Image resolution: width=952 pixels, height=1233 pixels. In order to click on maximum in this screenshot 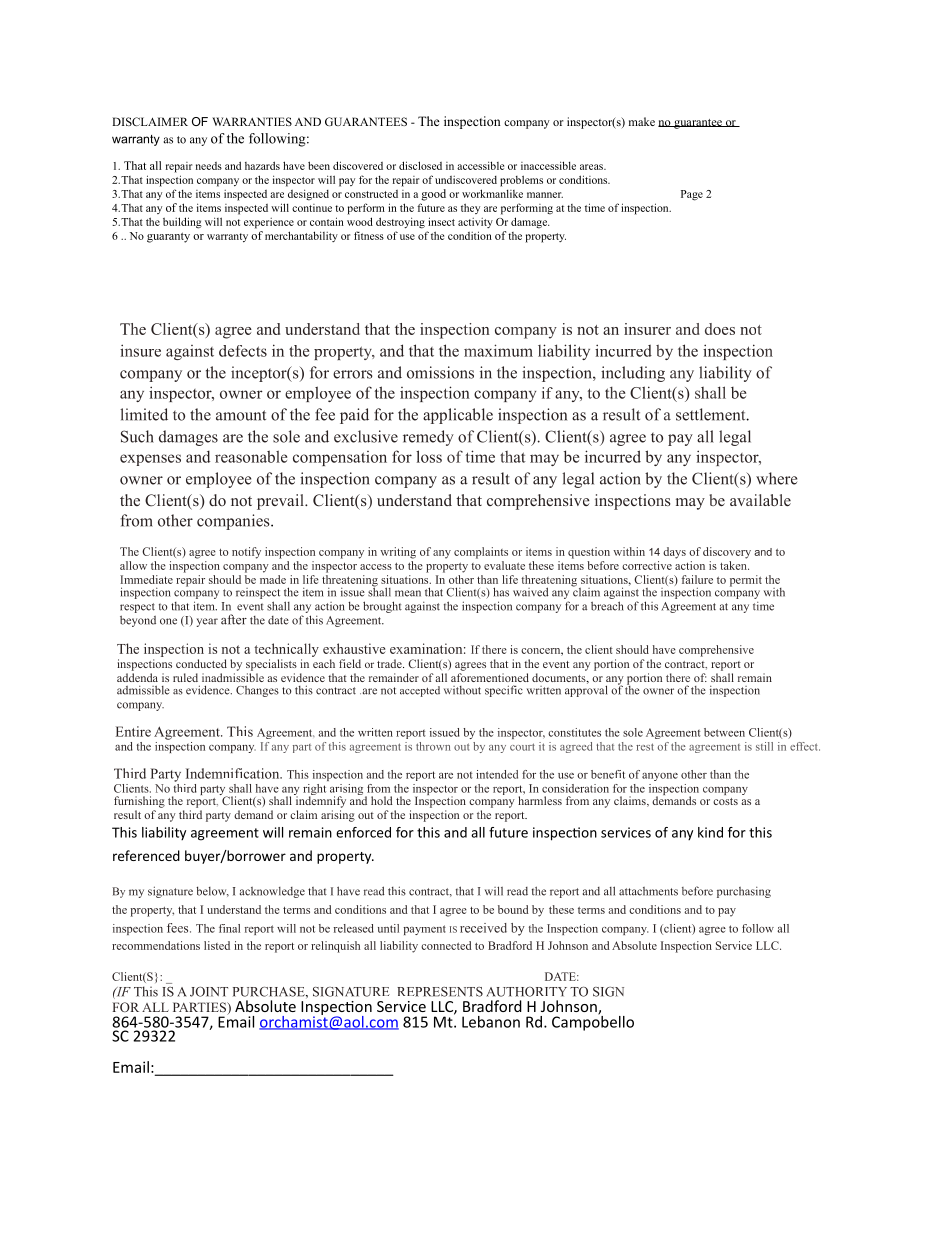, I will do `click(498, 350)`.
